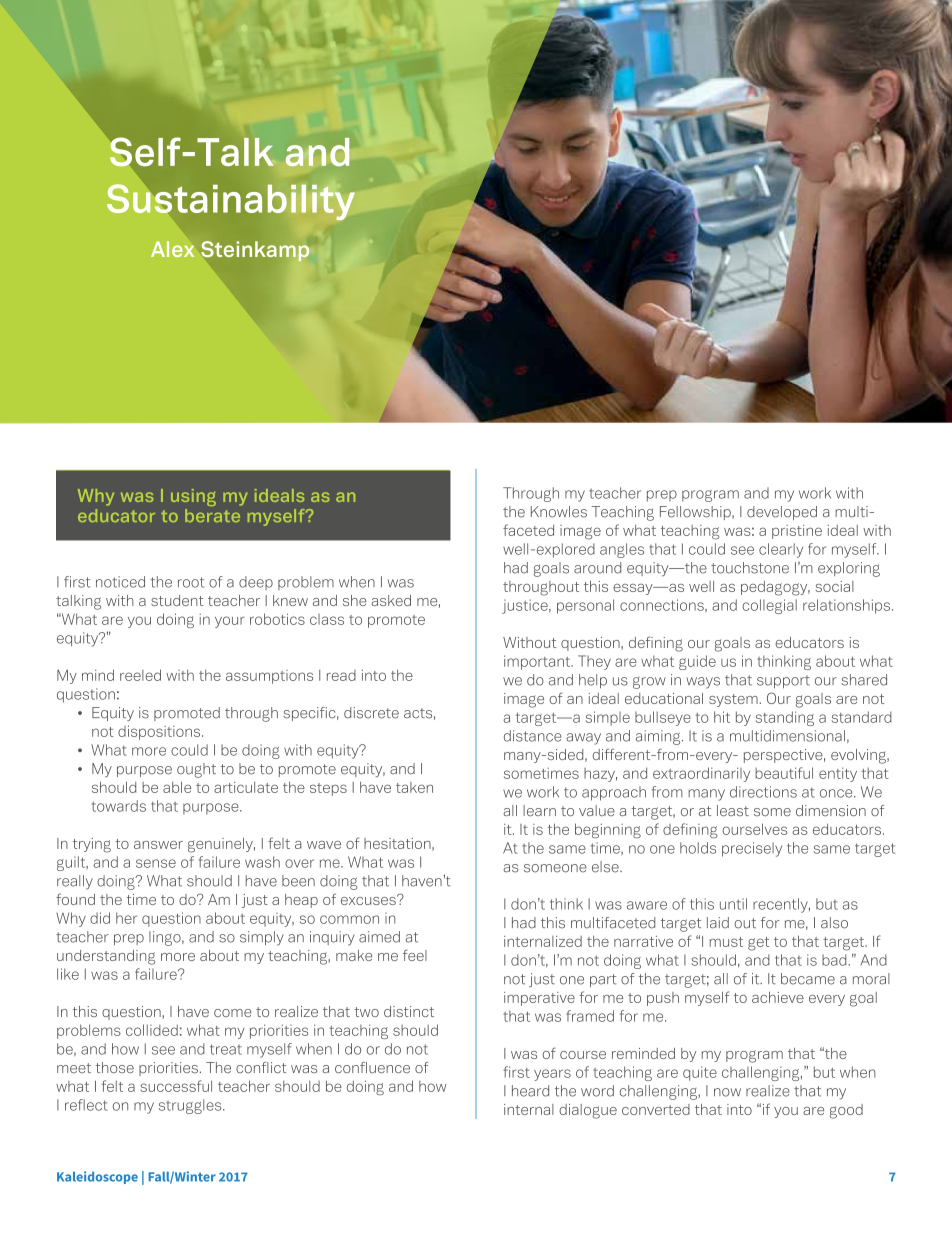 This document has height=1233, width=952. Describe the element at coordinates (559, 512) in the document. I see `Knowles` at that location.
